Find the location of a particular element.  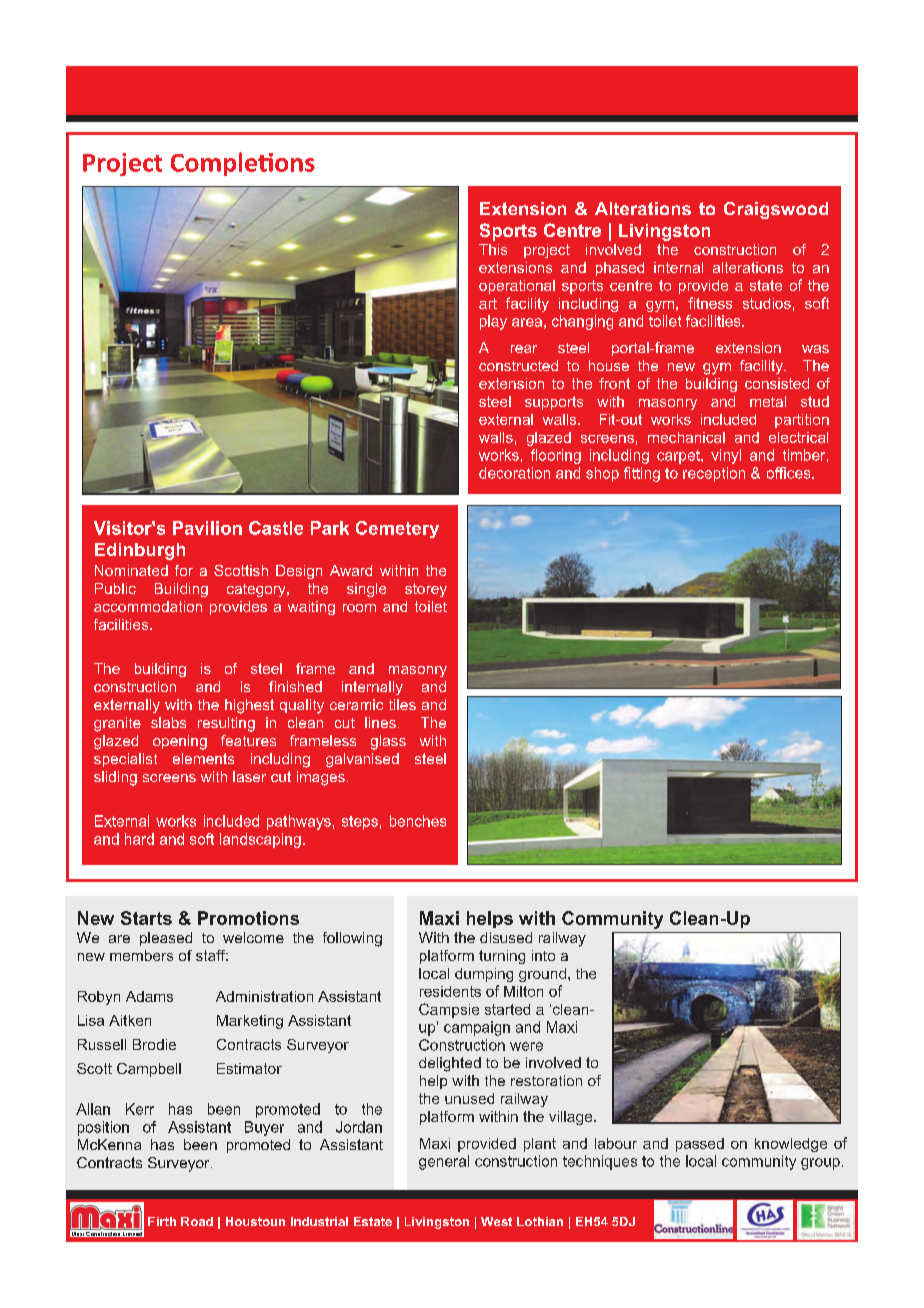

metal is located at coordinates (768, 401).
